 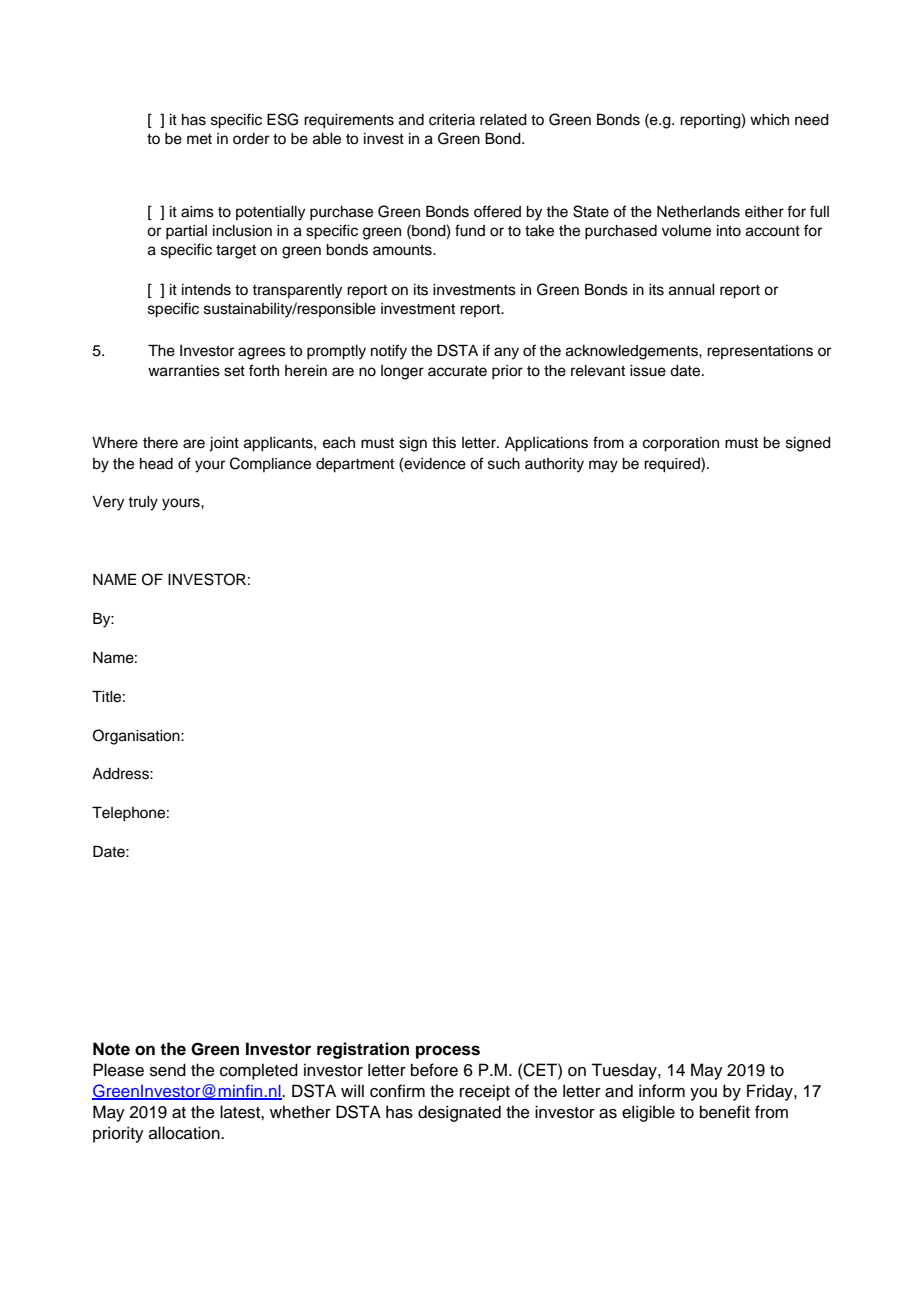 I want to click on corporation, so click(x=681, y=444).
